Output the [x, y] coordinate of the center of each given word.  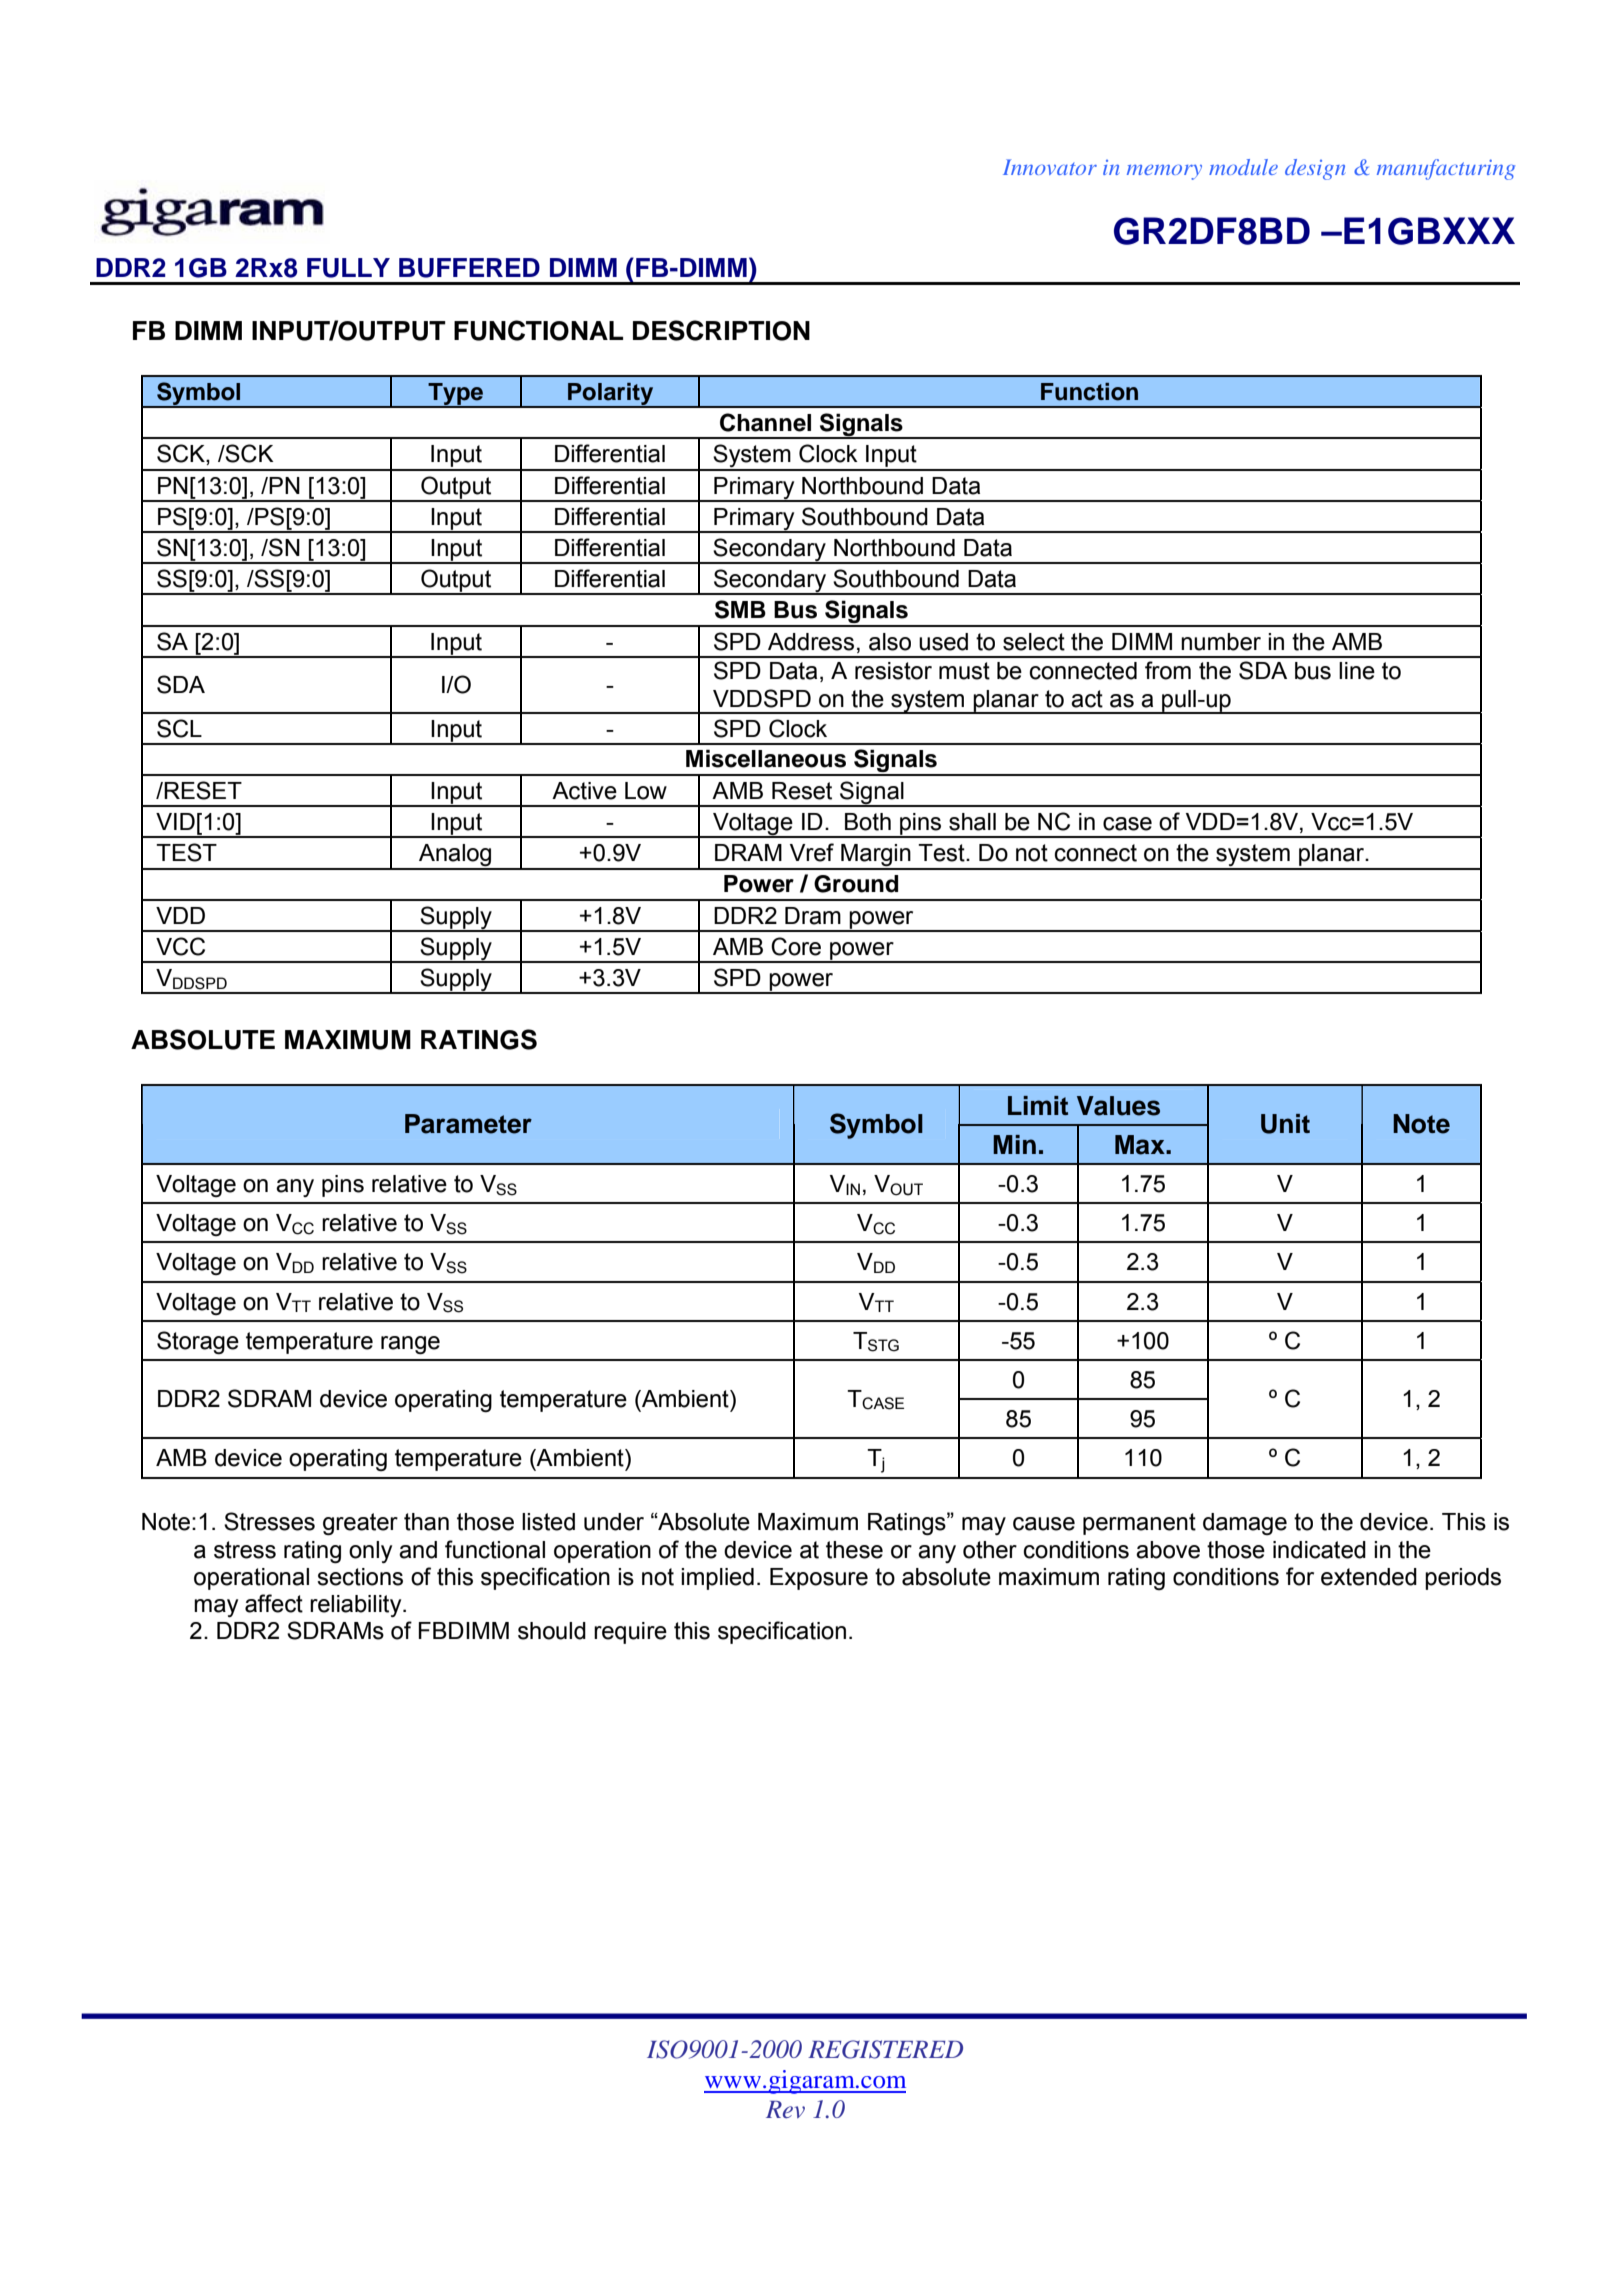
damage [1245, 1524]
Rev [785, 2109]
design [1315, 169]
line [1357, 671]
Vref [812, 852]
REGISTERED [885, 2049]
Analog [455, 856]
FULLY [348, 268]
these [854, 1550]
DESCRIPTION [721, 330]
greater [360, 1524]
